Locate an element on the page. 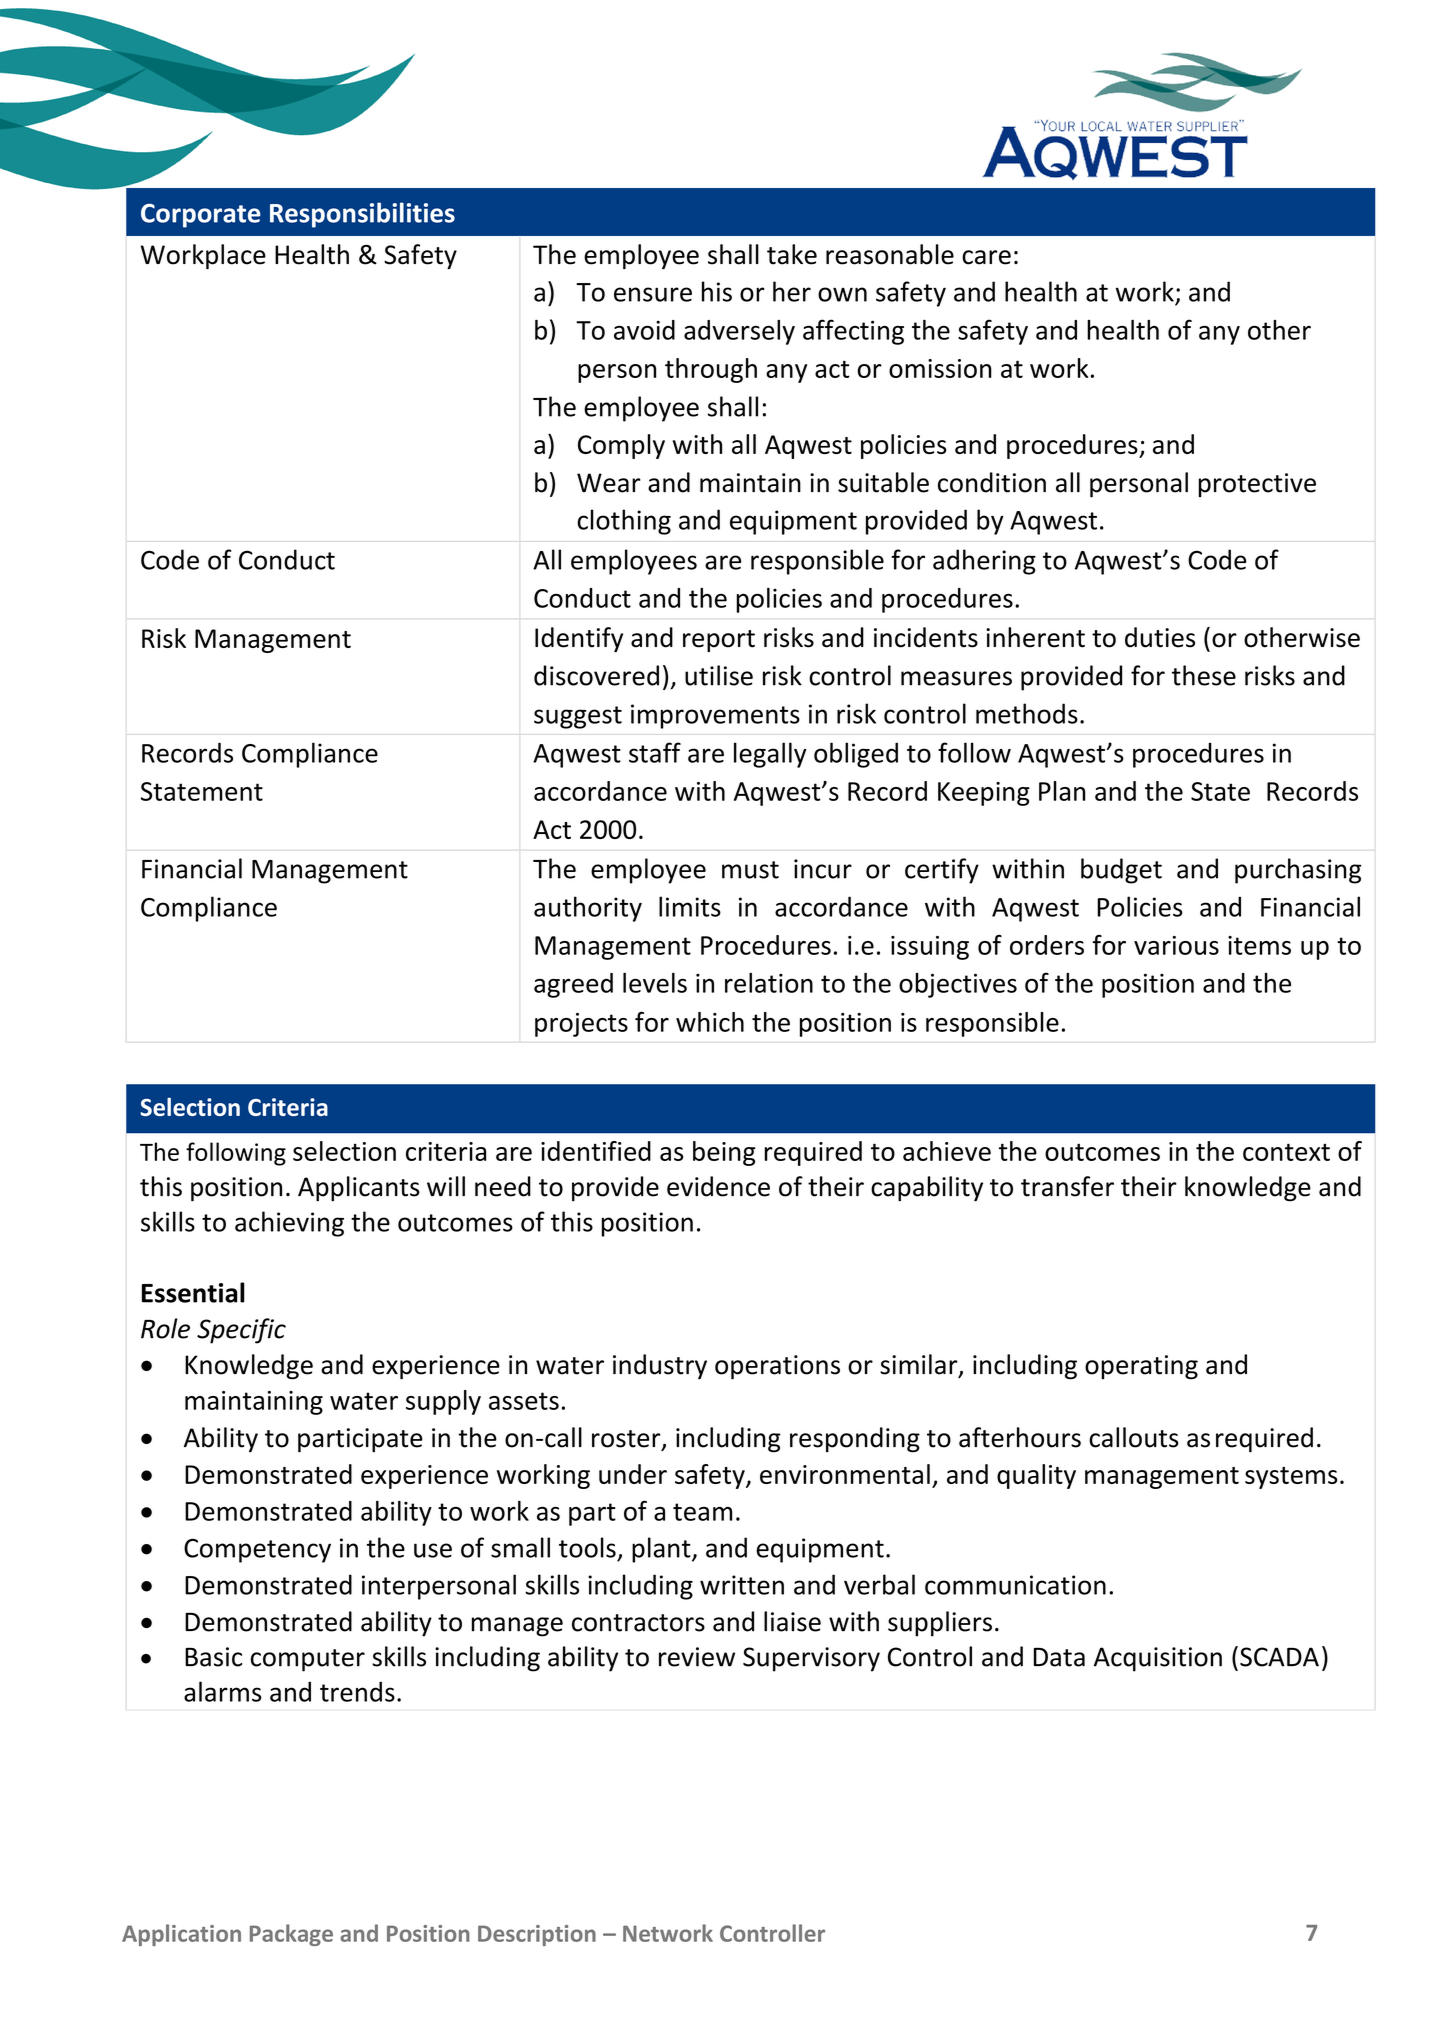  Responsibilities is located at coordinates (362, 215).
